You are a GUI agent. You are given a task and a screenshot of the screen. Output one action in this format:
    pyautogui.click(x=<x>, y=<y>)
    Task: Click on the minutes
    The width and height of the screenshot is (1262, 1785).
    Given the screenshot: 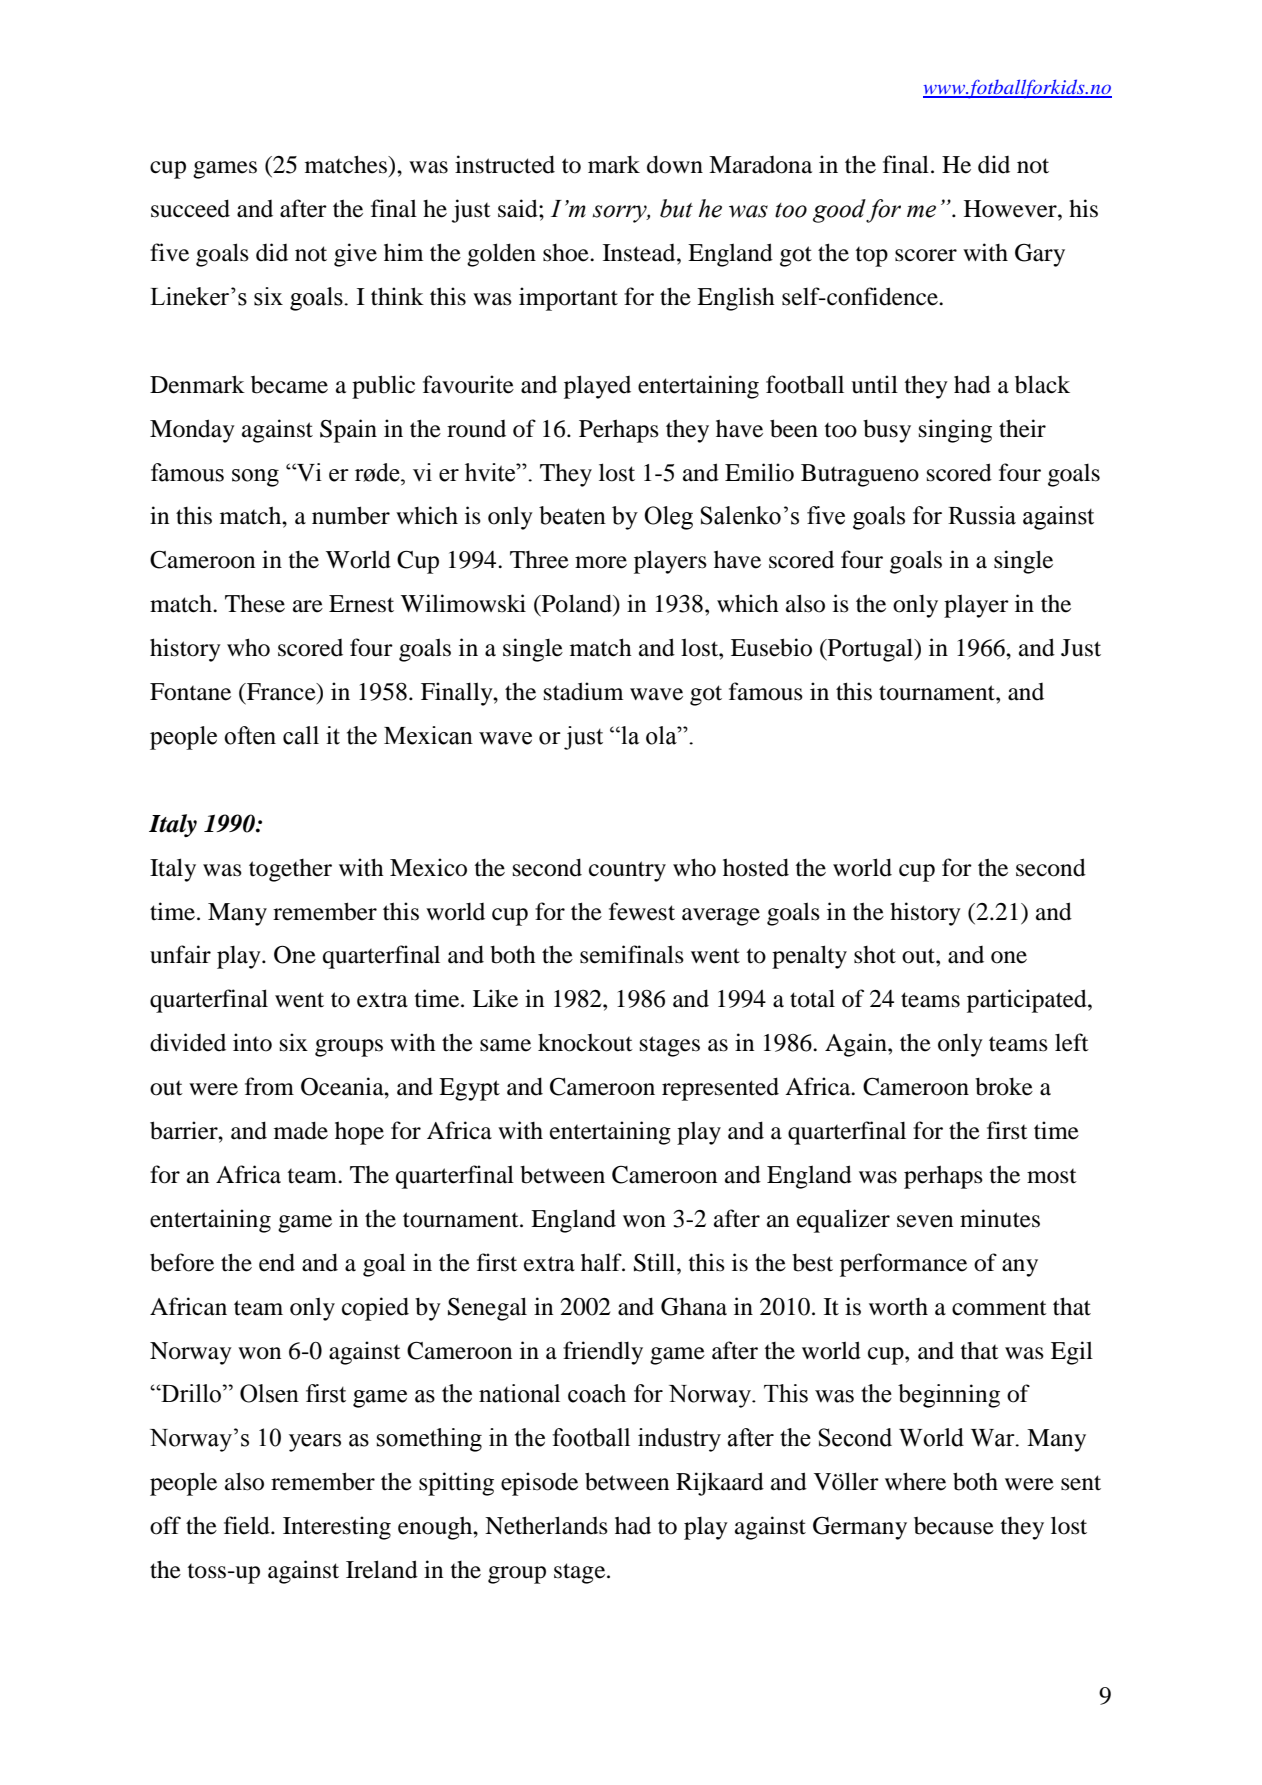 What is the action you would take?
    pyautogui.click(x=1000, y=1218)
